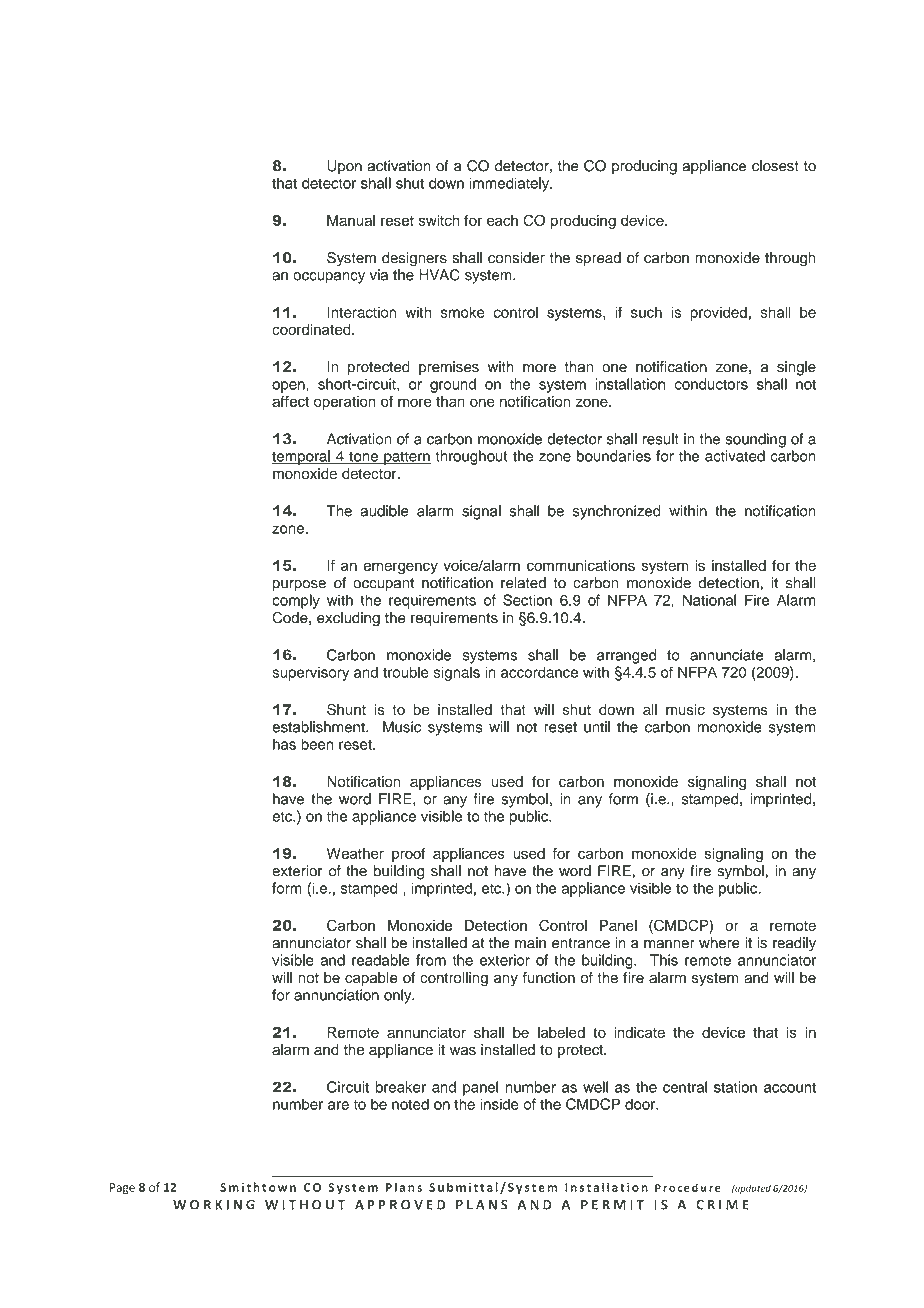  What do you see at coordinates (122, 1189) in the image?
I see `Page` at bounding box center [122, 1189].
